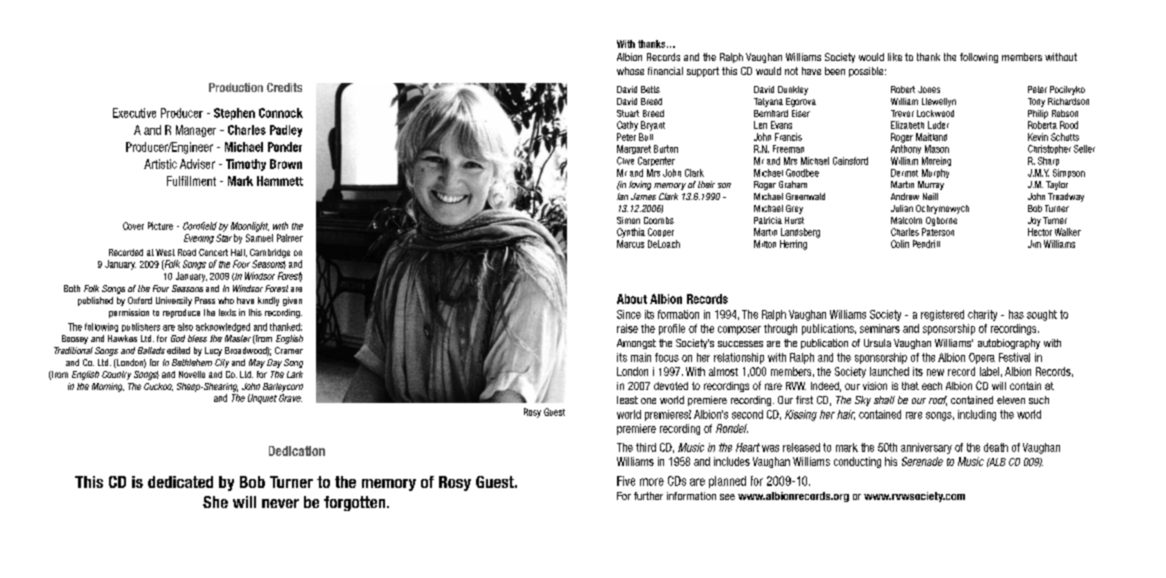 This document has height=578, width=1166. What do you see at coordinates (922, 461) in the document?
I see `Serenade` at bounding box center [922, 461].
